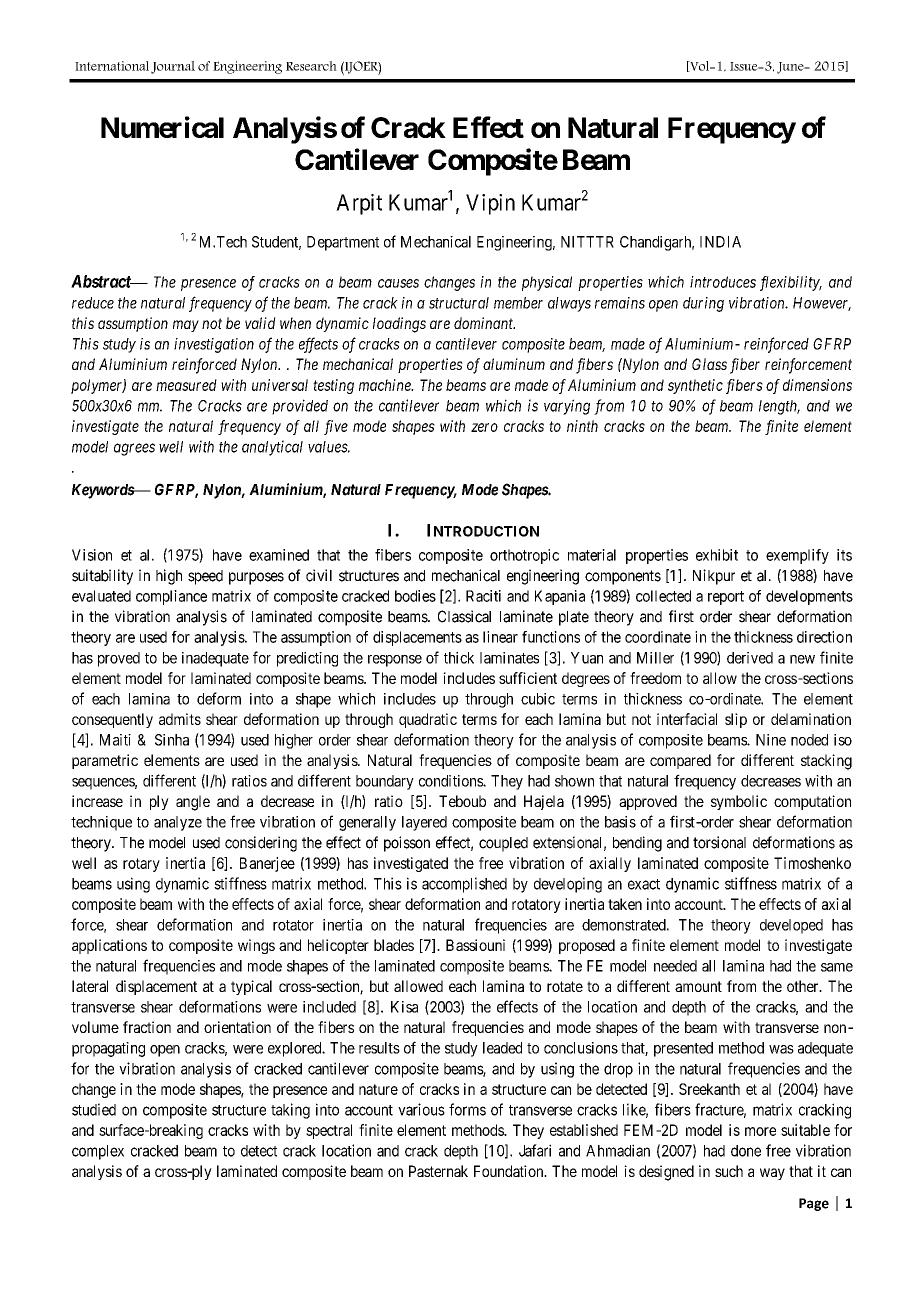 The height and width of the page is (1308, 924). I want to click on Research, so click(311, 66).
